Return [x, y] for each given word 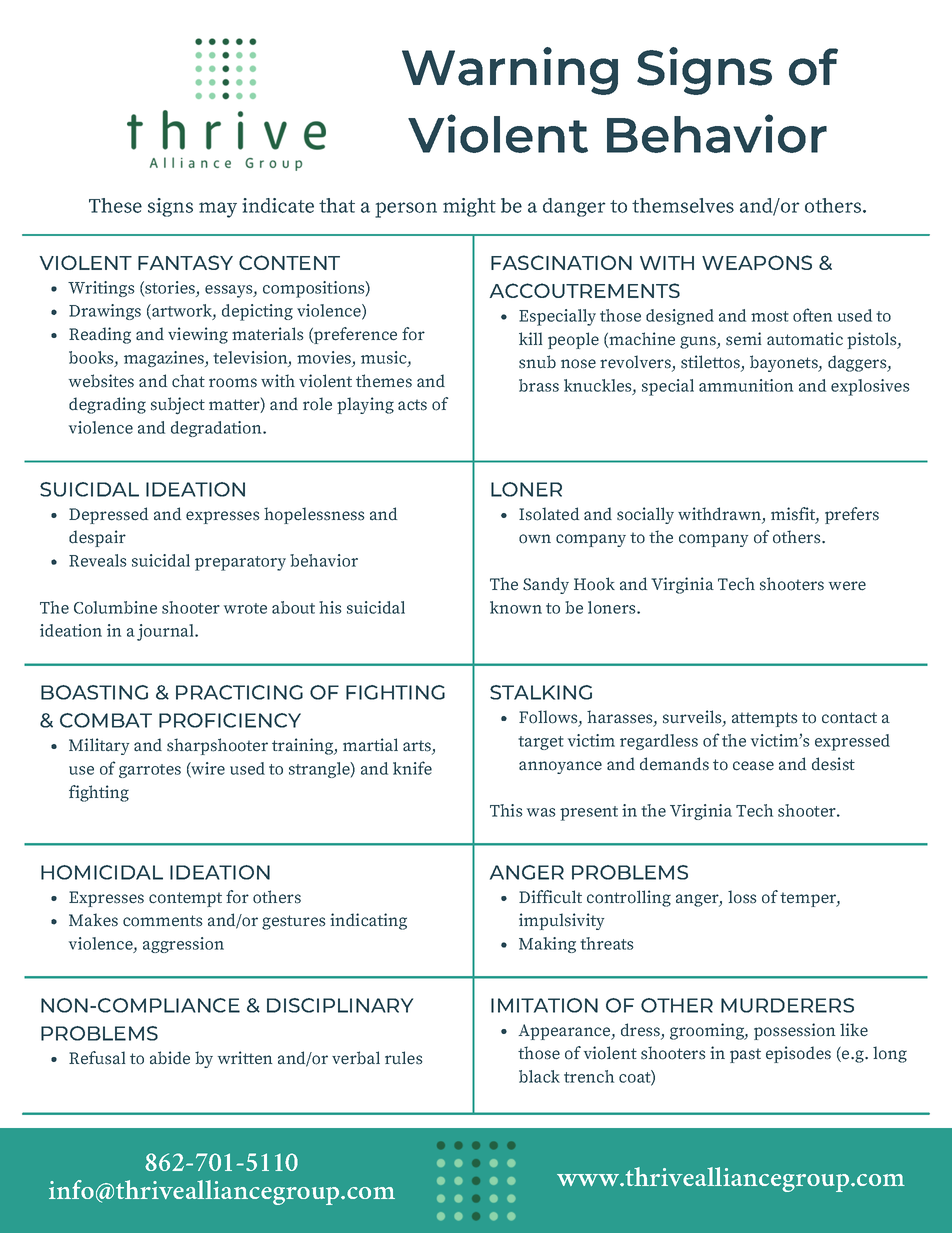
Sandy [546, 585]
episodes [798, 1054]
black [539, 1076]
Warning [510, 71]
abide [170, 1058]
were [847, 586]
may [218, 210]
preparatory [240, 563]
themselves [683, 205]
